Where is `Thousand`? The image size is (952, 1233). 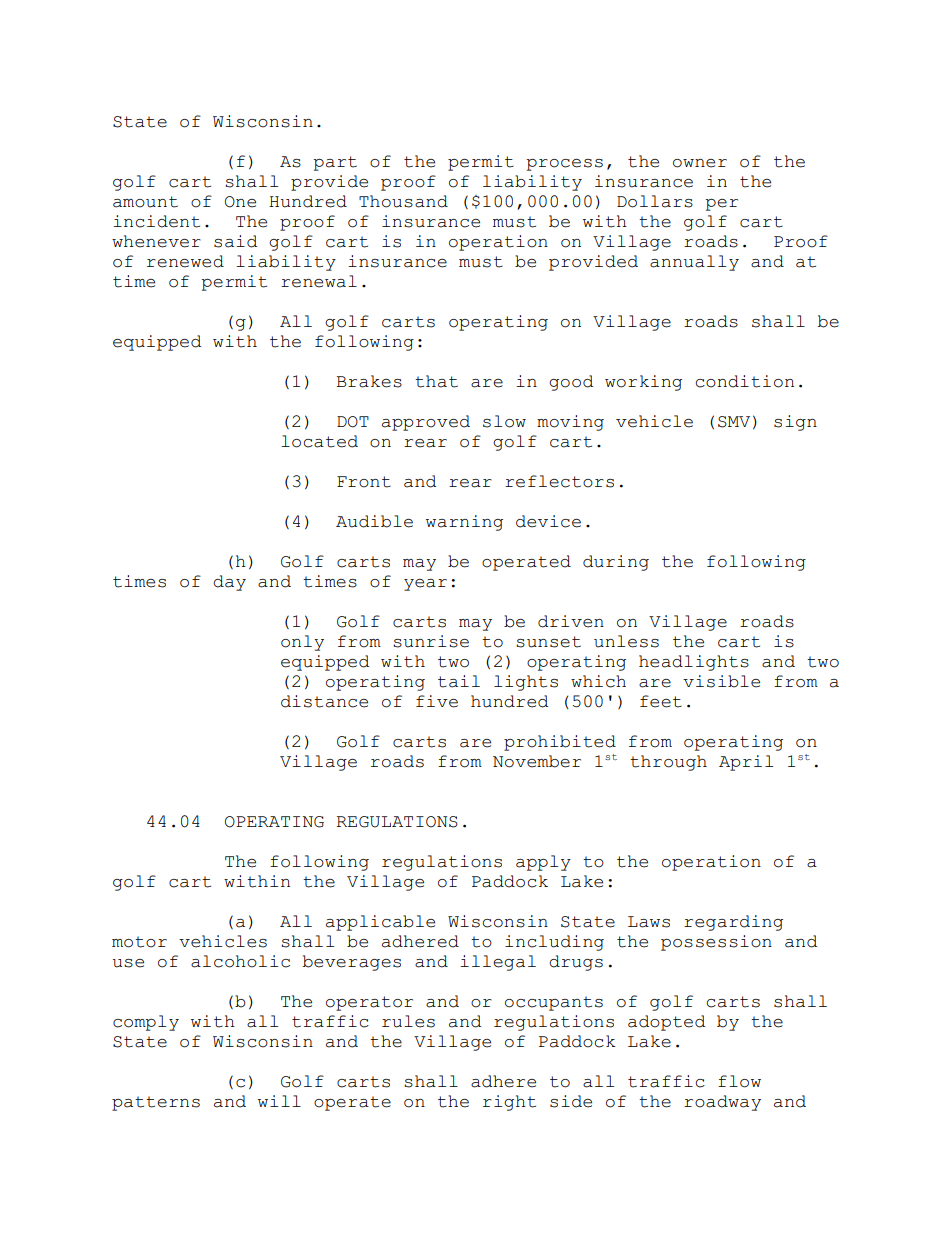 Thousand is located at coordinates (403, 201).
